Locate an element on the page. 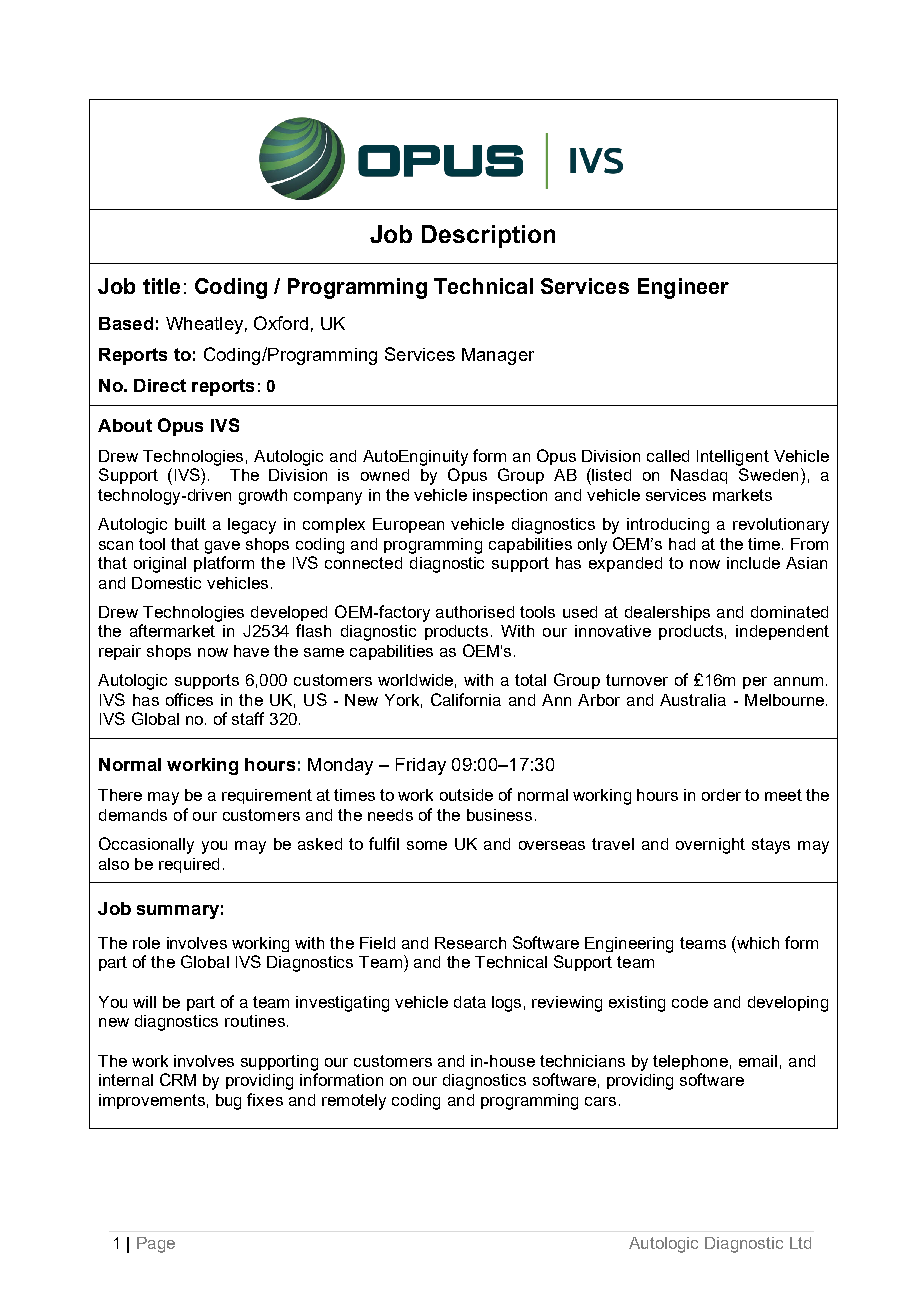 The image size is (924, 1308). Australia is located at coordinates (693, 700).
